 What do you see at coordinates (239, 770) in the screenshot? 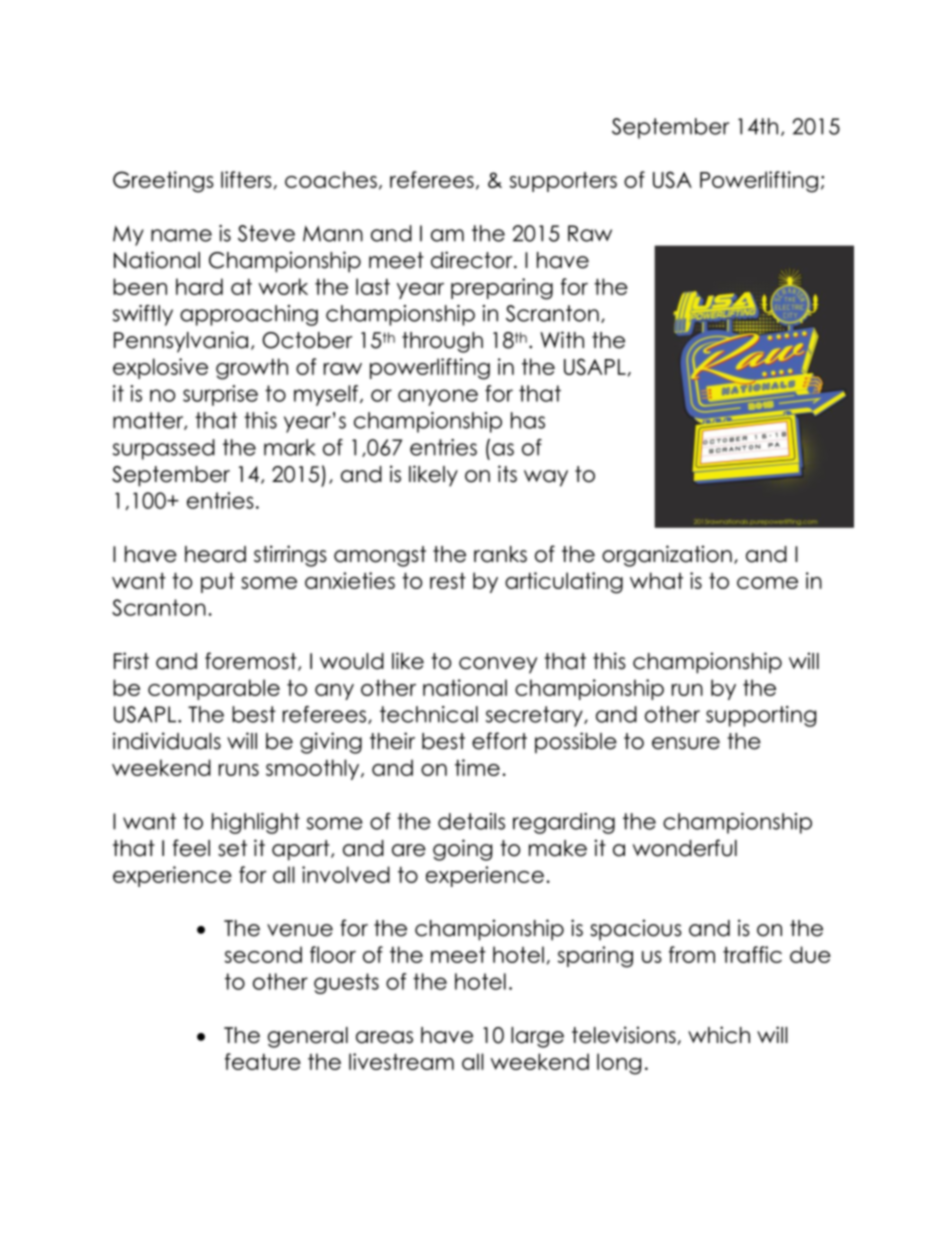
I see `runs` at bounding box center [239, 770].
